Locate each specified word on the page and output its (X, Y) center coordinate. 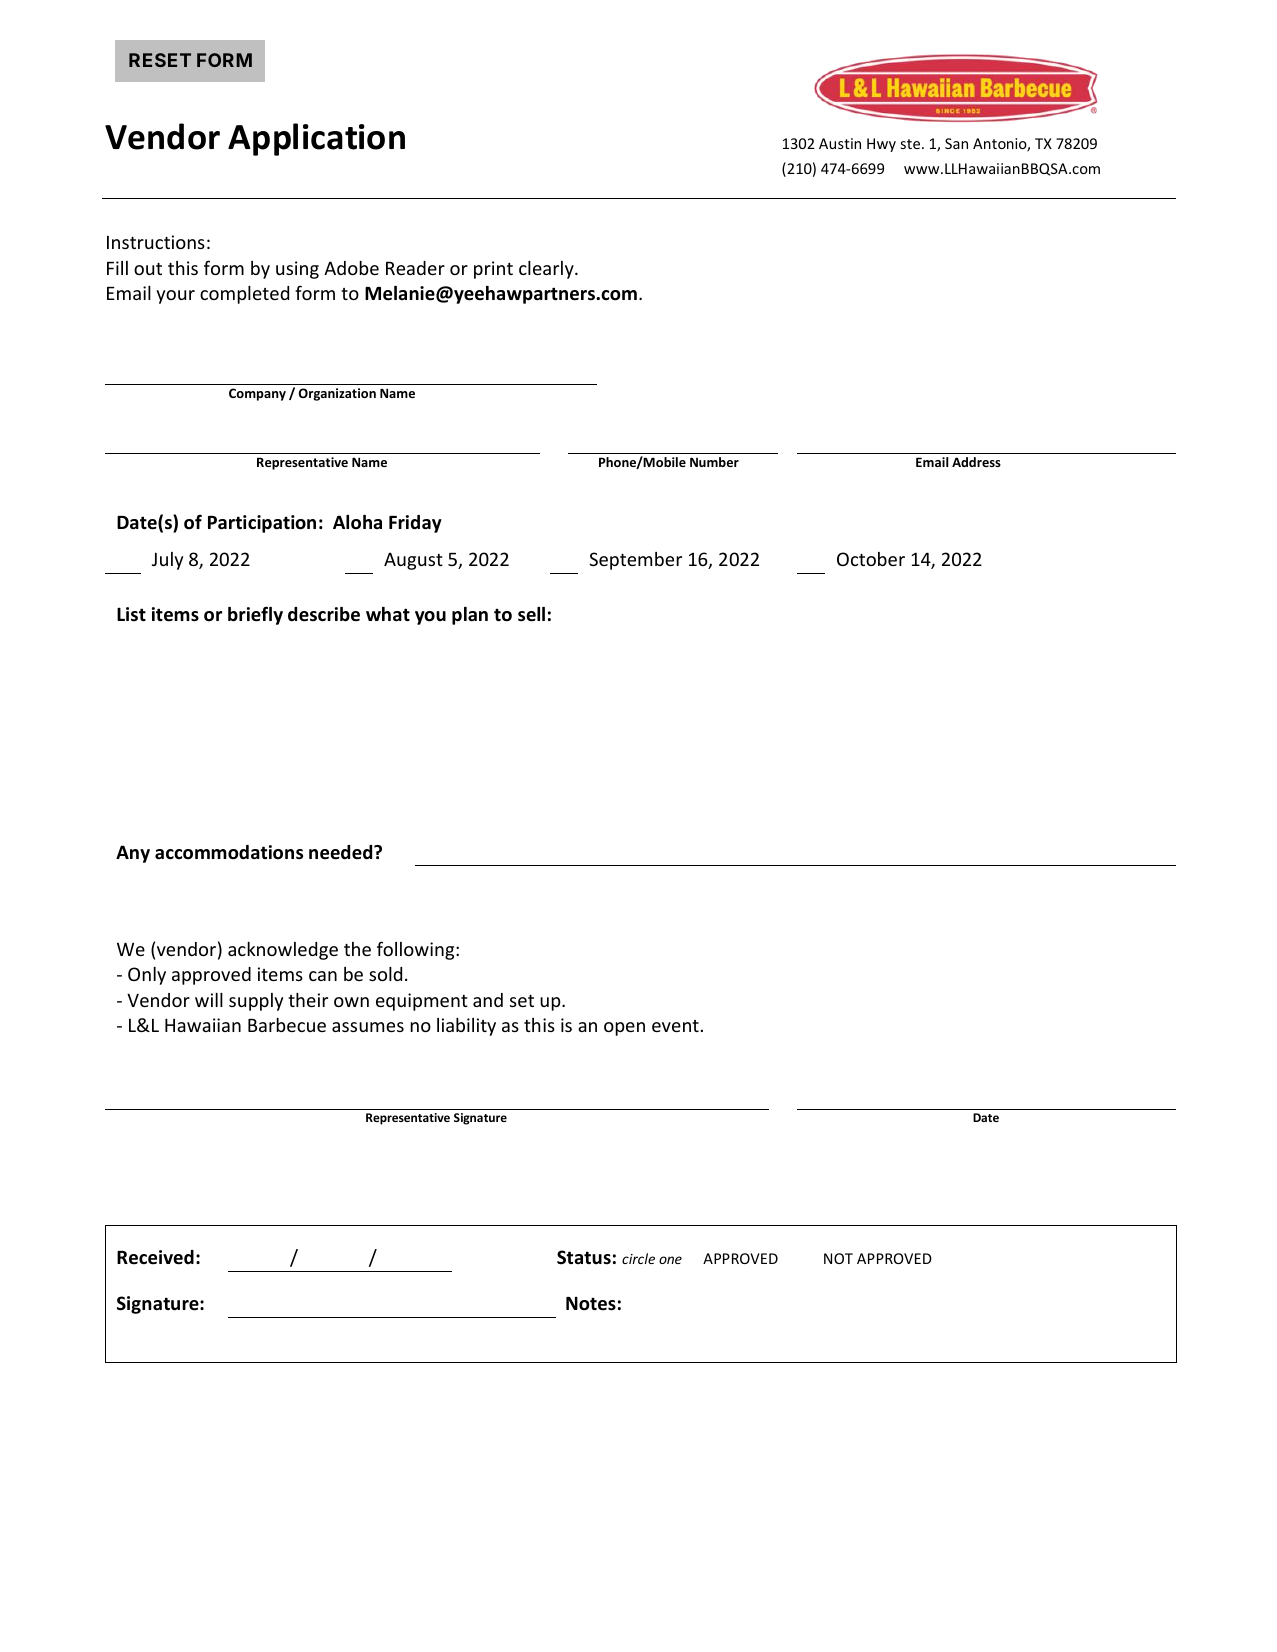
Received (155, 1257)
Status (584, 1257)
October (871, 559)
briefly (255, 615)
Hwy (881, 145)
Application (316, 139)
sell (531, 614)
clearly (547, 270)
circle (638, 1258)
